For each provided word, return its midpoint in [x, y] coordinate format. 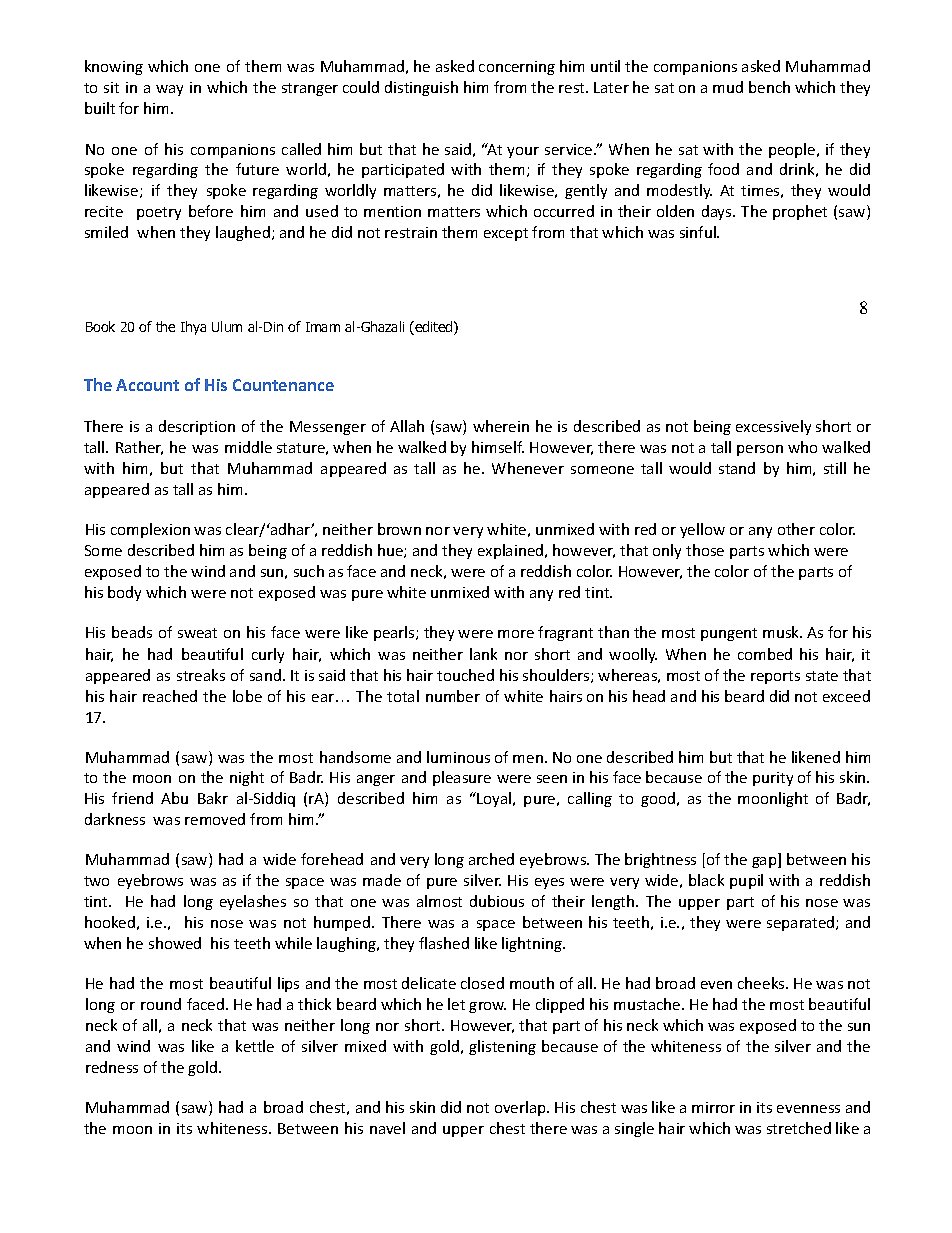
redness [112, 1067]
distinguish [421, 88]
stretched [799, 1128]
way [169, 90]
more [516, 634]
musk [782, 632]
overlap [521, 1108]
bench [769, 87]
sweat [197, 633]
